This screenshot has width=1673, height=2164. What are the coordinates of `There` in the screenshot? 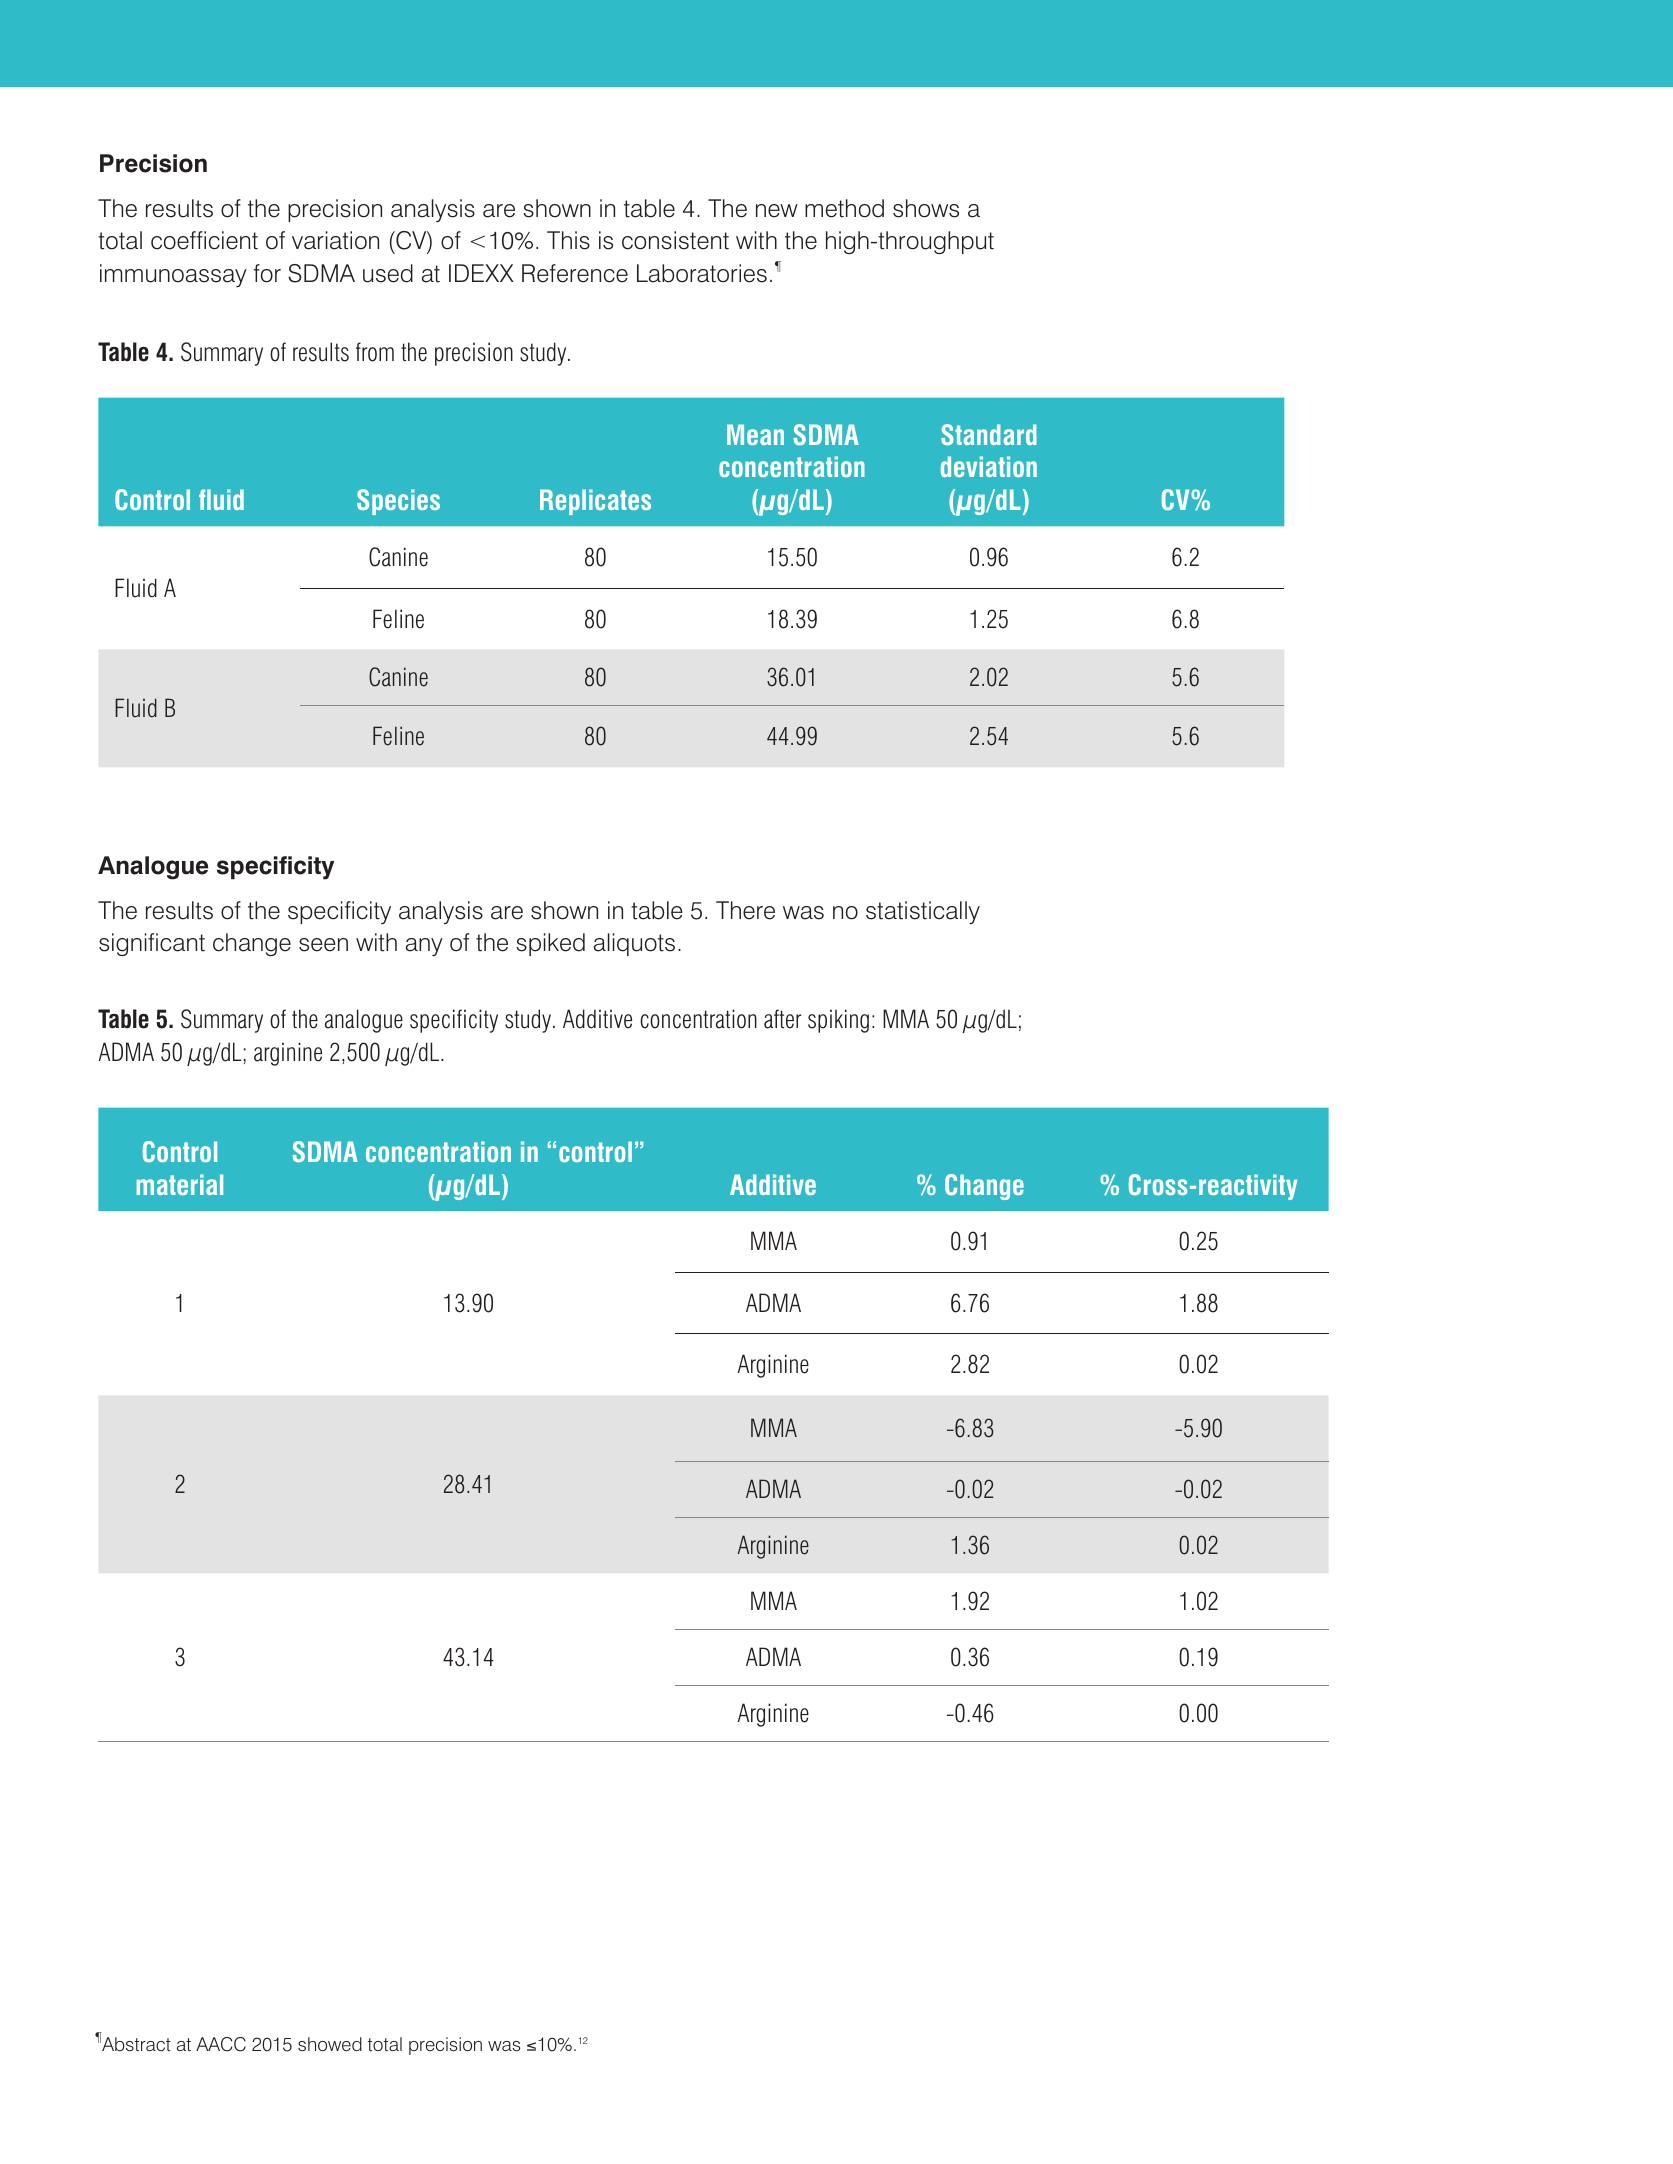 It's located at (745, 910).
